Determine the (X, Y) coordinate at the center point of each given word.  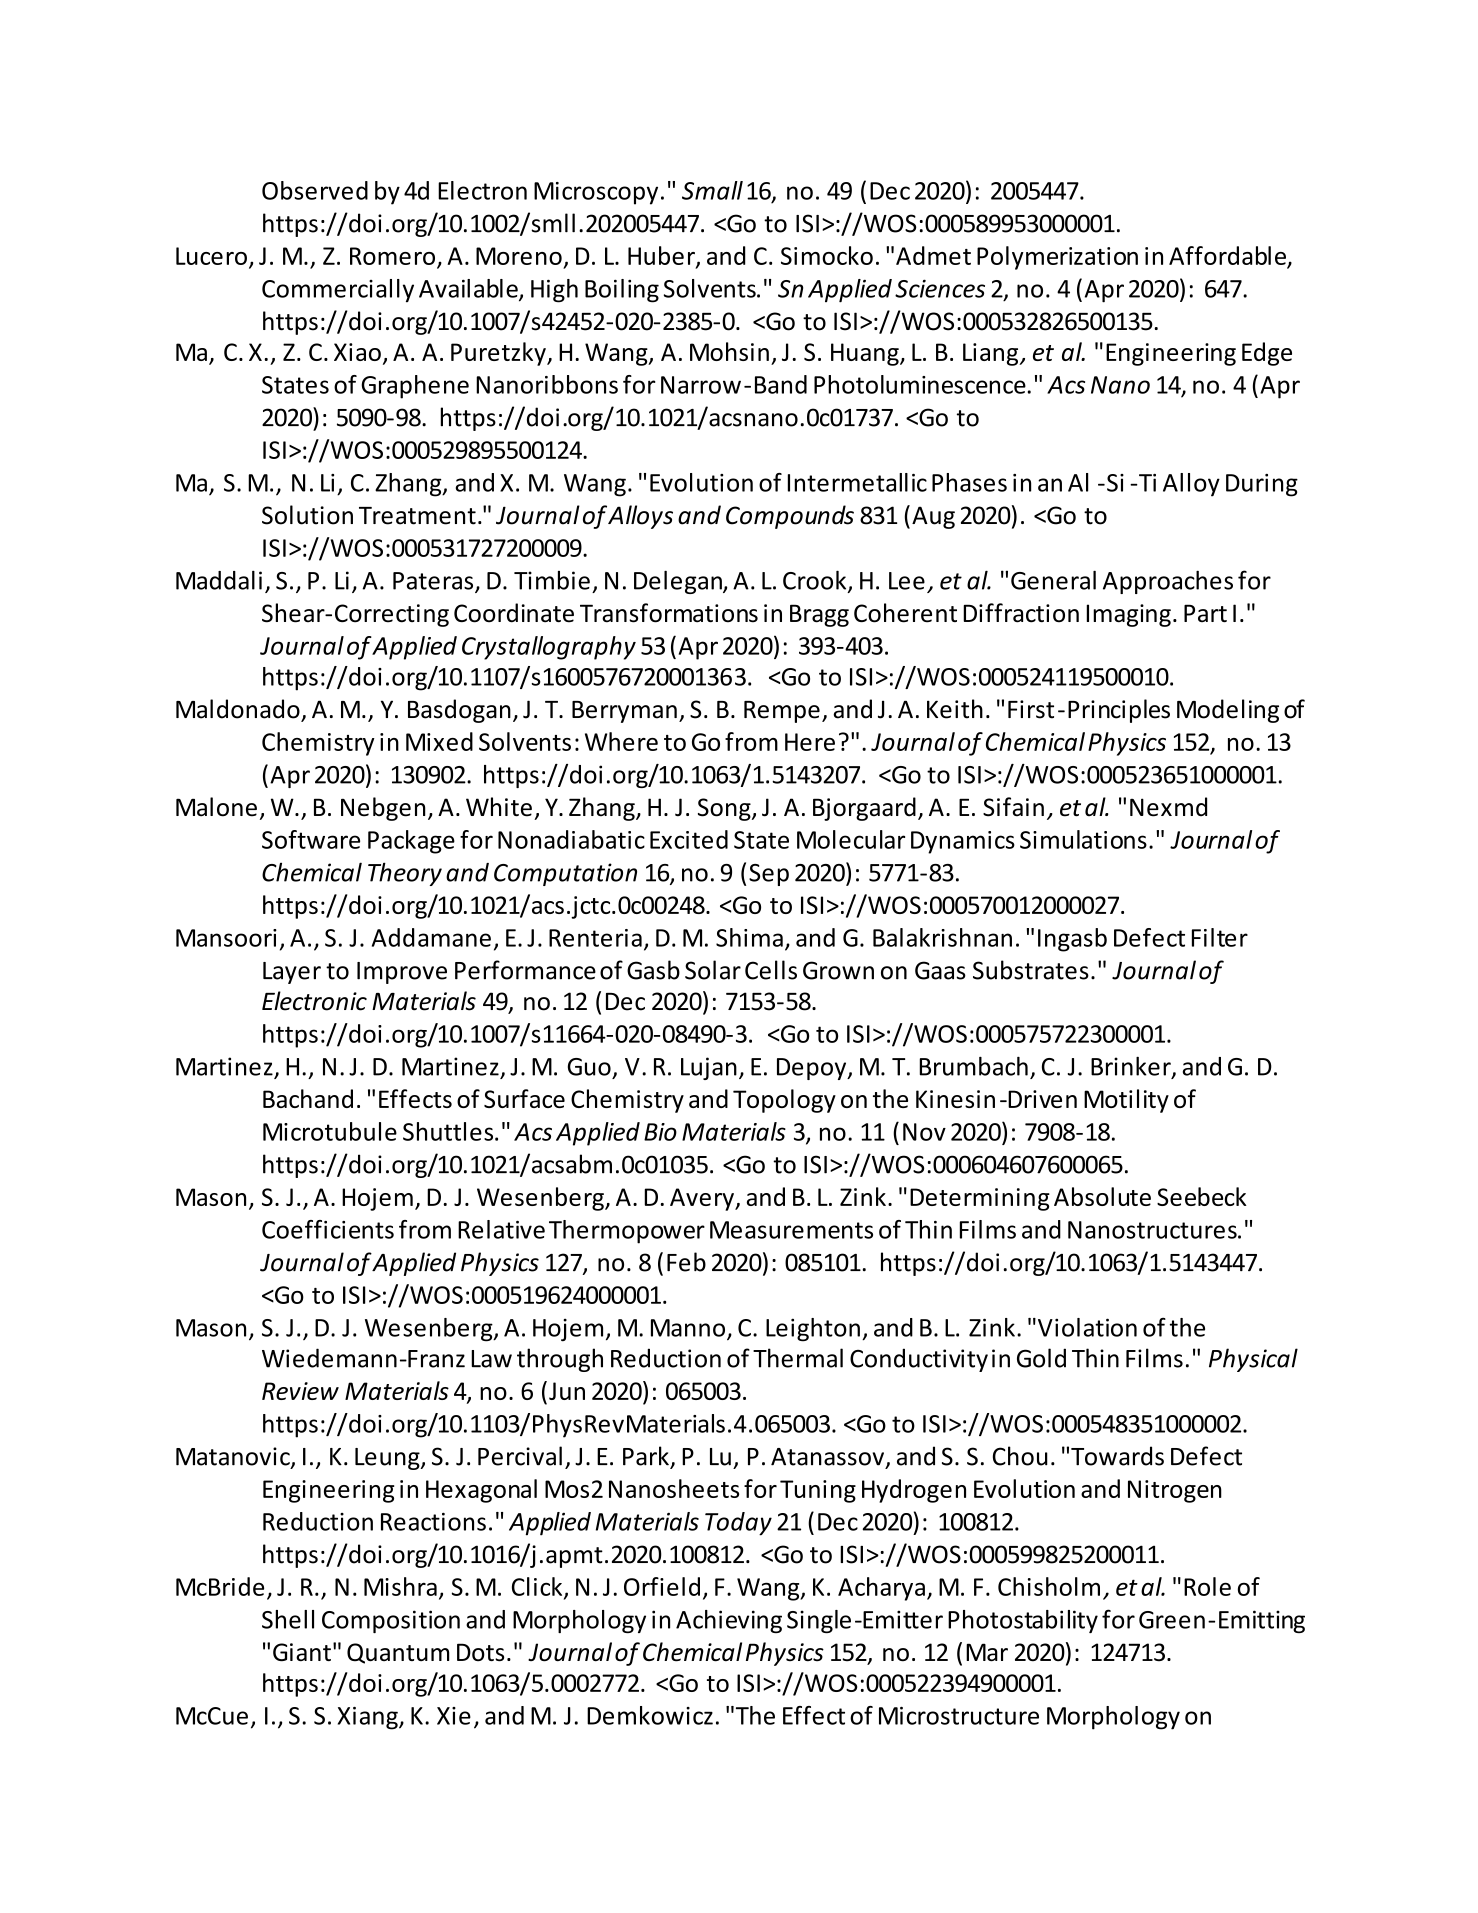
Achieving (729, 1621)
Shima (749, 937)
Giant (302, 1652)
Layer (292, 973)
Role (1207, 1586)
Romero (392, 256)
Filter (1220, 937)
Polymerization (1057, 258)
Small (712, 190)
